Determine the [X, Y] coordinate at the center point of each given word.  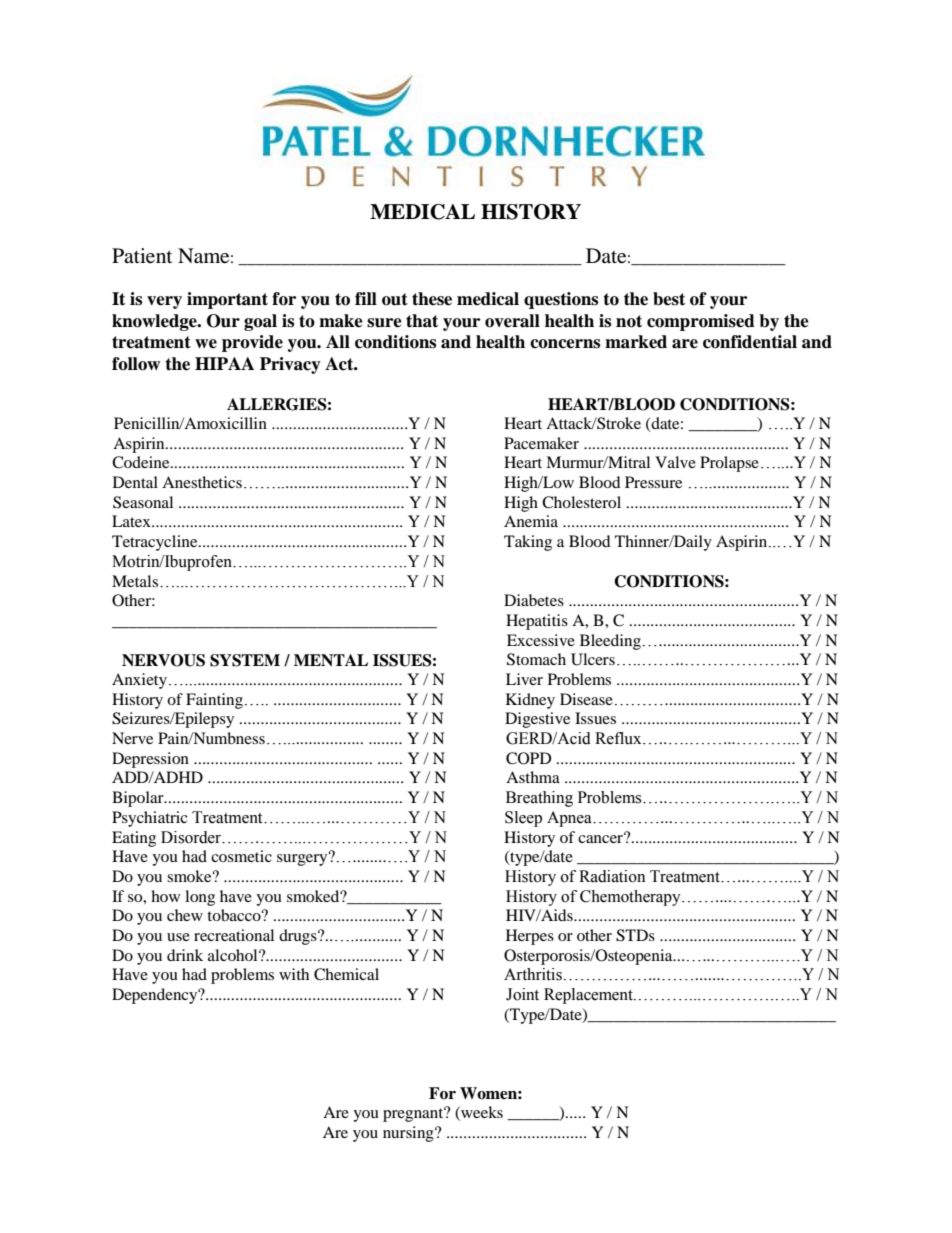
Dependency [156, 996]
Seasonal [143, 502]
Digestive [537, 720]
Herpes [530, 937]
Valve [675, 462]
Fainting [214, 701]
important [227, 300]
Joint [522, 994]
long [200, 898]
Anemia [531, 521]
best [669, 299]
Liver [524, 679]
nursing [409, 1134]
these [432, 299]
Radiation [612, 876]
